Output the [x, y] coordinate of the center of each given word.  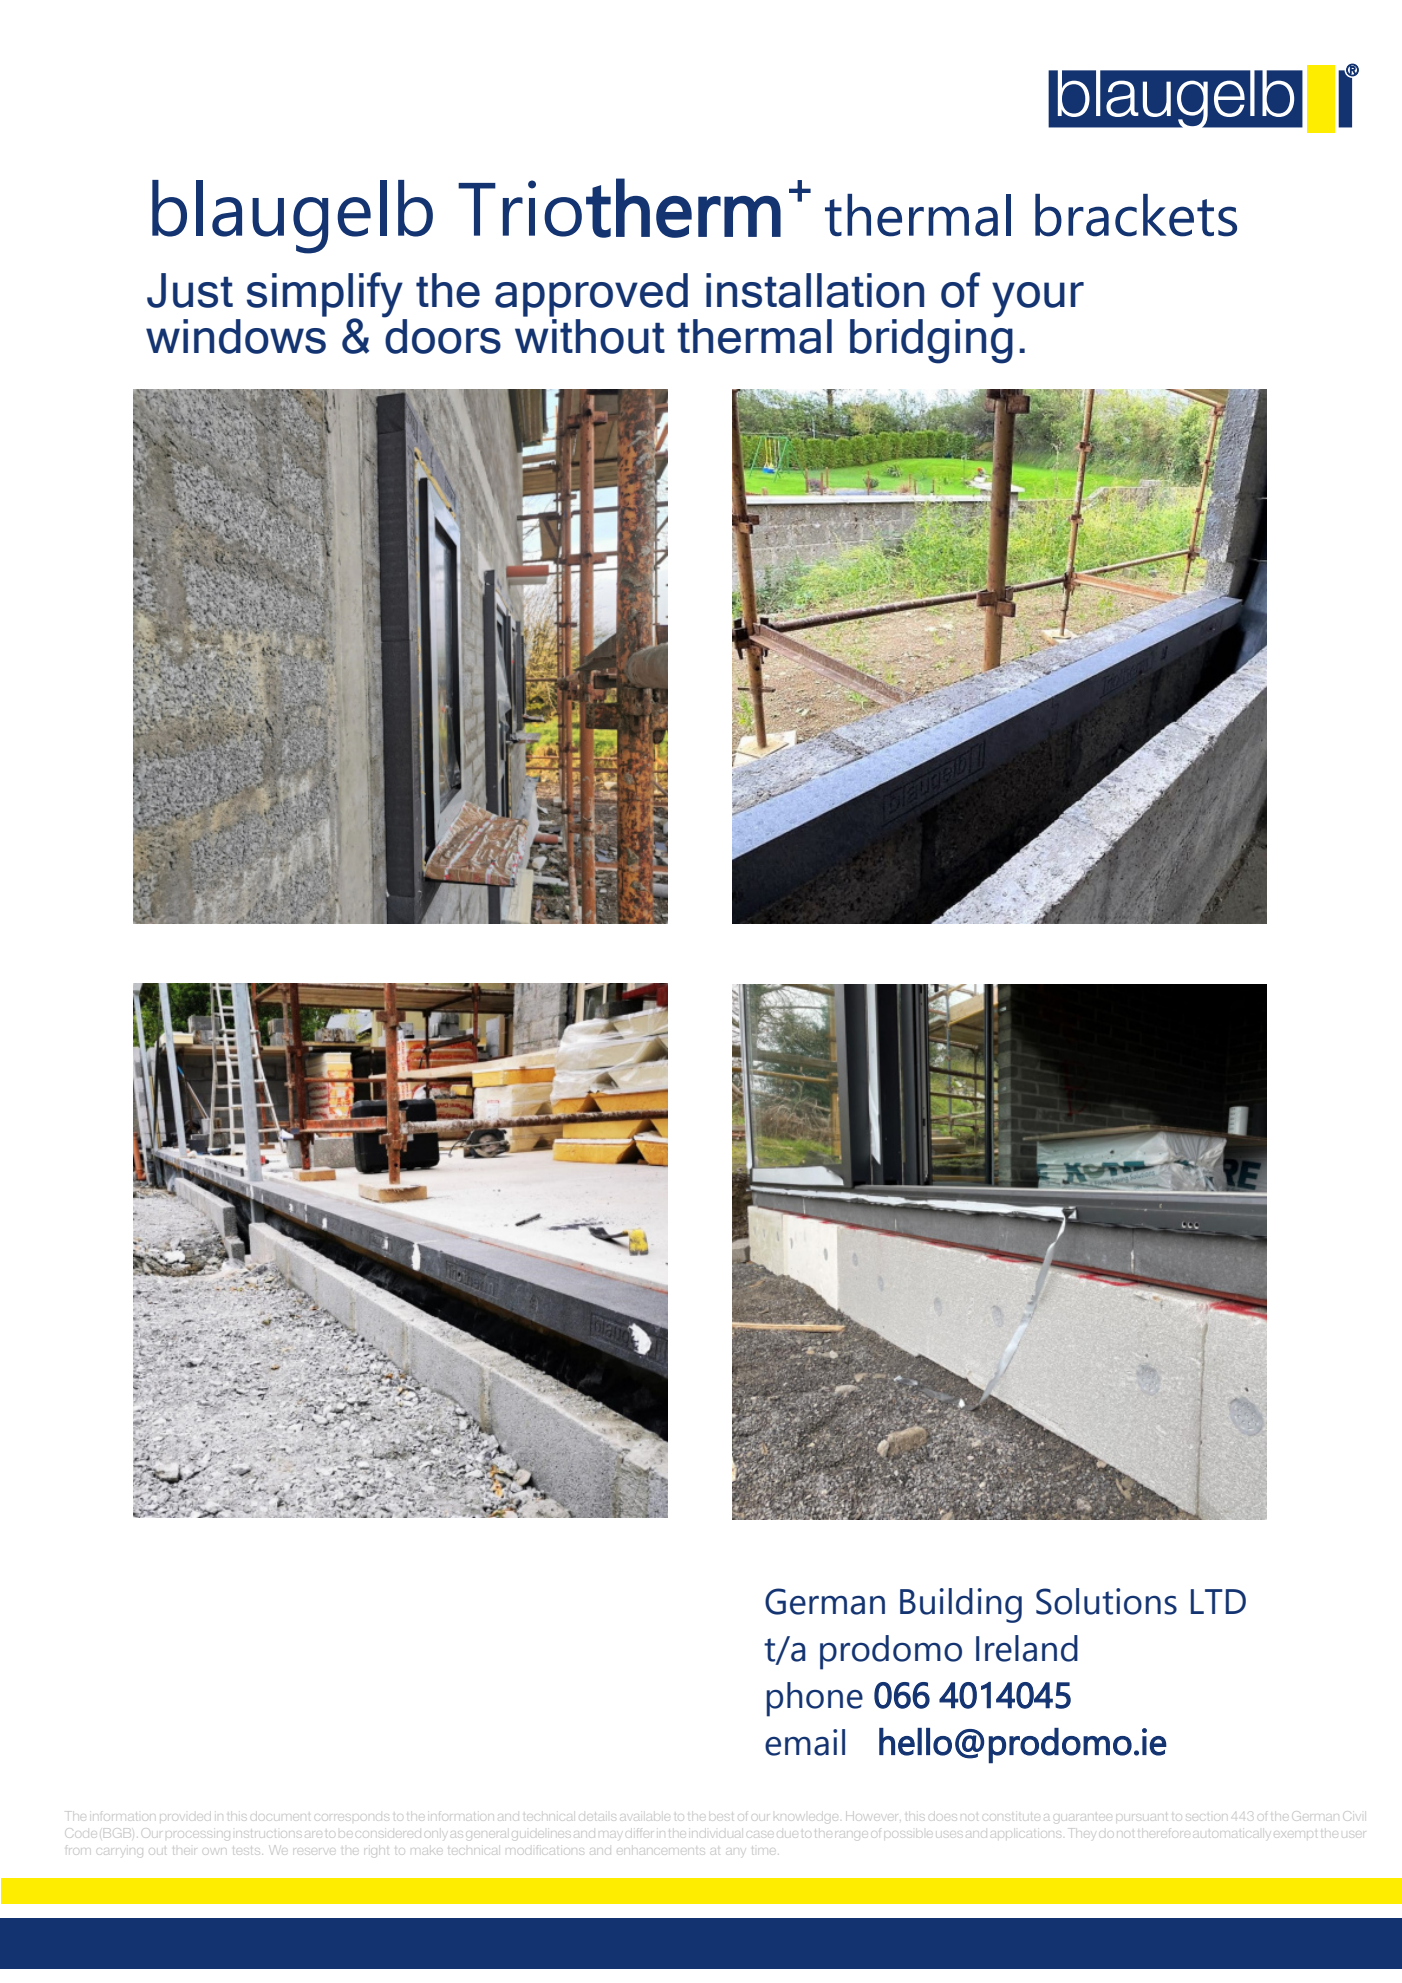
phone [815, 1699]
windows [236, 336]
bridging [931, 340]
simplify [325, 295]
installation [815, 290]
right [376, 1851]
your [1038, 300]
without [590, 336]
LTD [1218, 1601]
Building [961, 1605]
